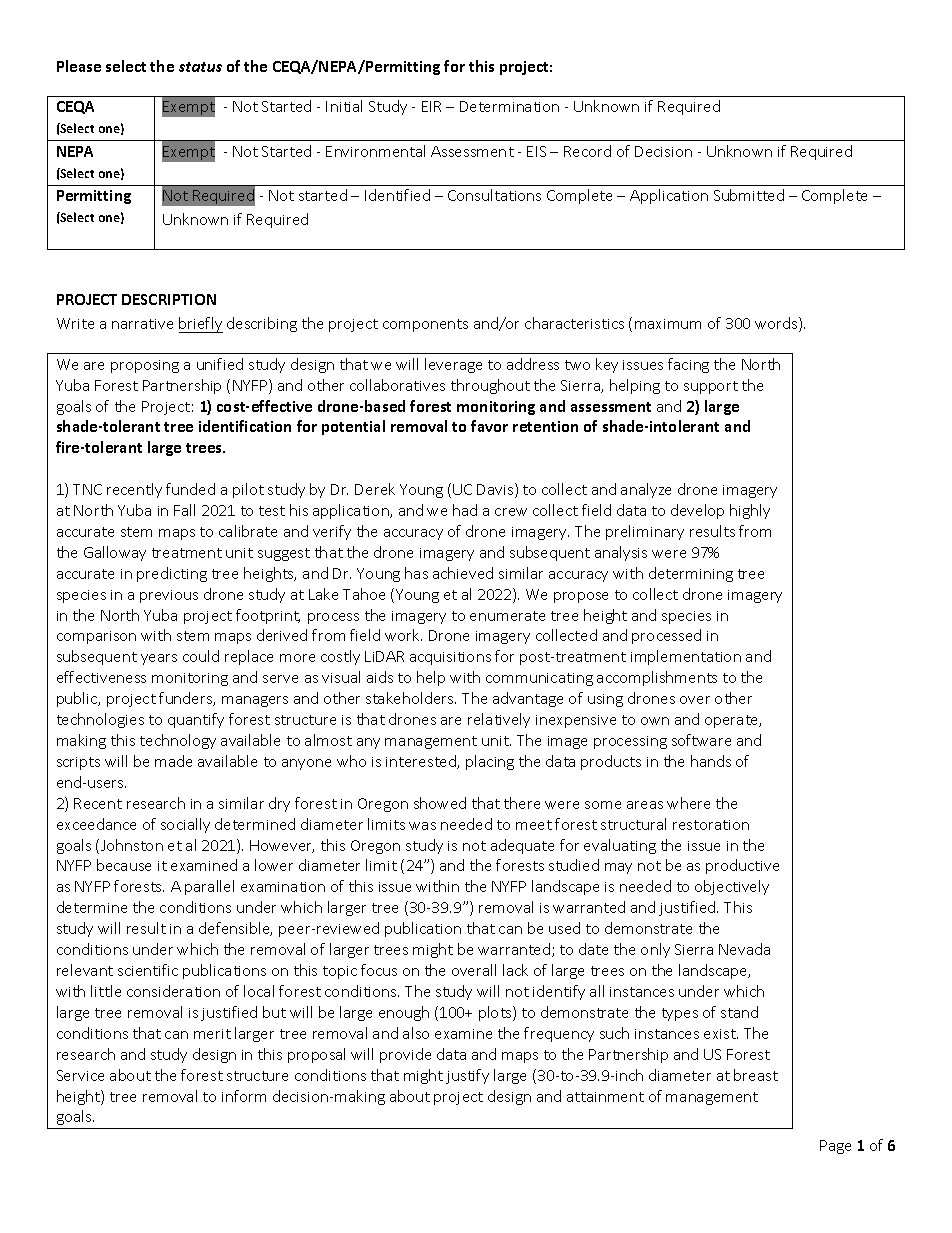 The image size is (952, 1233). Describe the element at coordinates (691, 574) in the screenshot. I see `determining` at that location.
